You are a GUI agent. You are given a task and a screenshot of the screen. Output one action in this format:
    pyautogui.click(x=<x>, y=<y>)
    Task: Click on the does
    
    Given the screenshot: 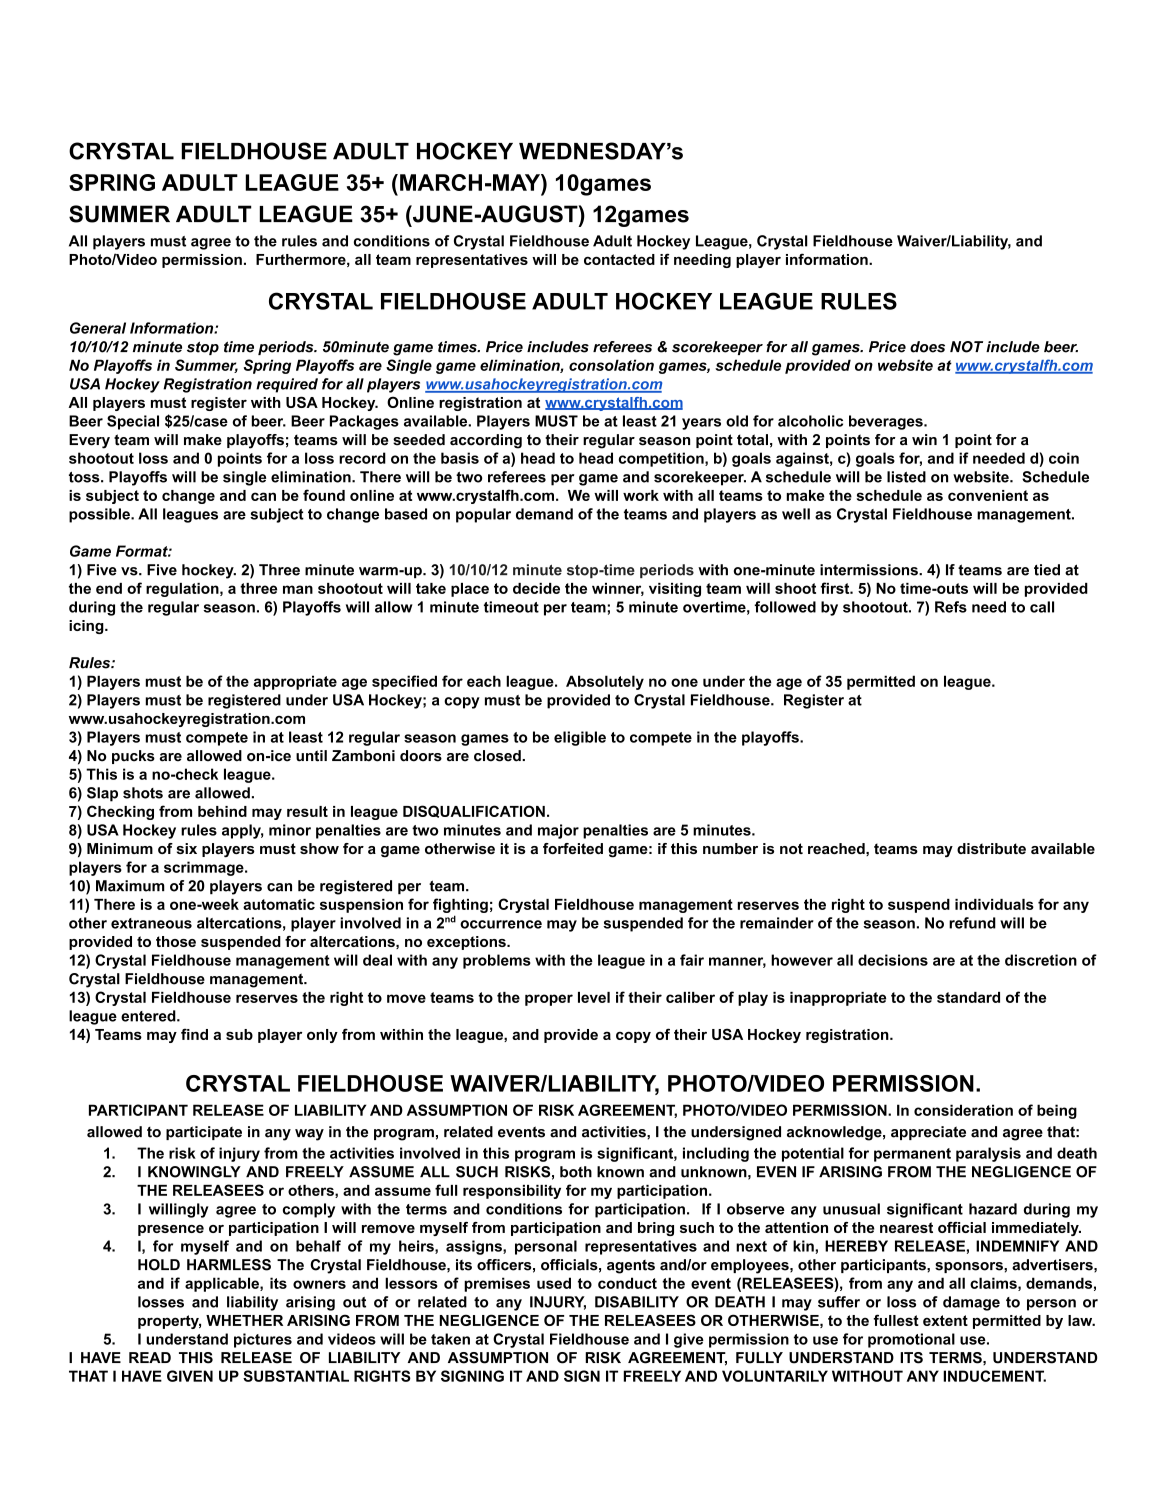 What is the action you would take?
    pyautogui.click(x=927, y=347)
